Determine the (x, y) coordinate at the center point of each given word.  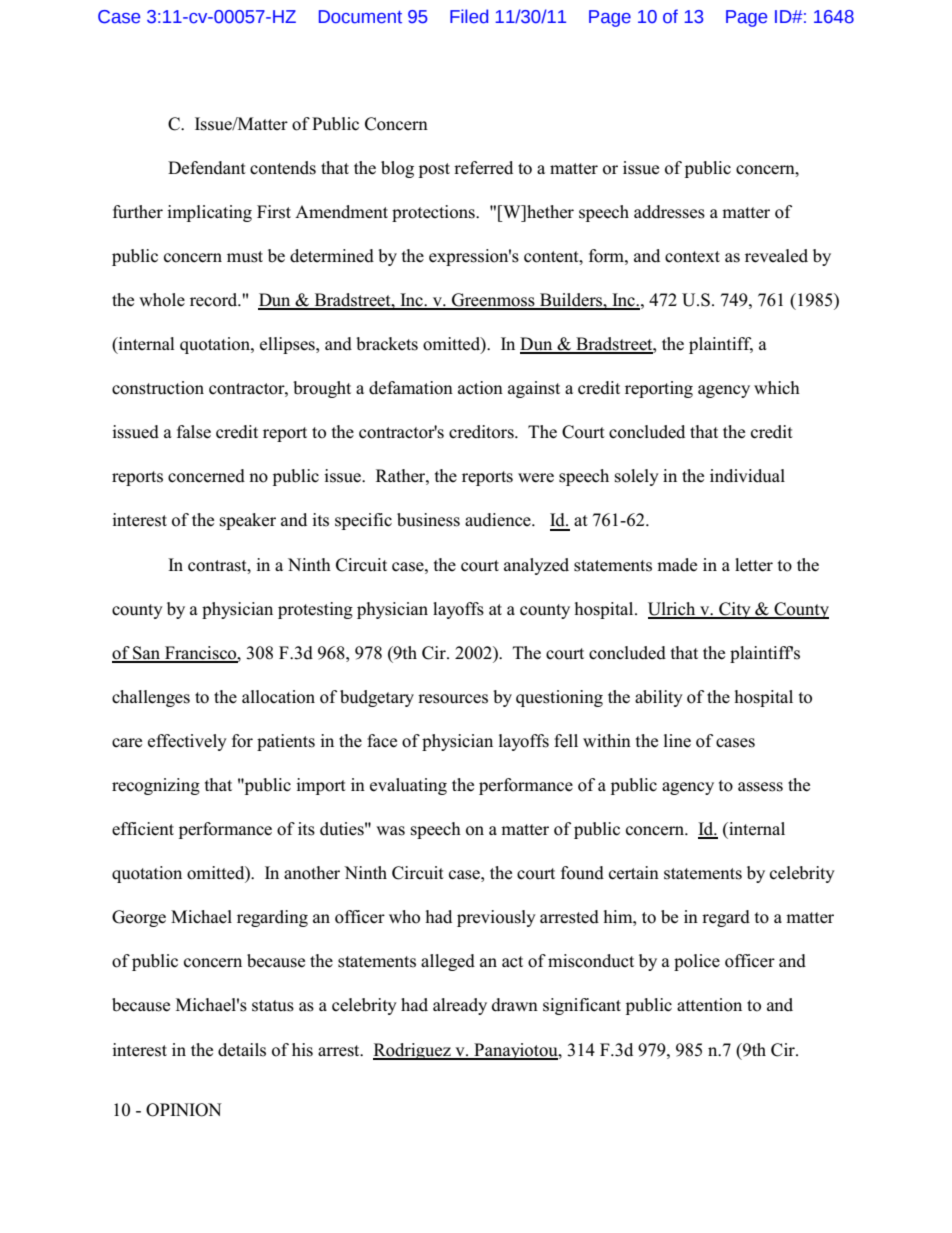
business (428, 520)
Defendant (207, 168)
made (677, 565)
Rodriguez (413, 1051)
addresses (669, 212)
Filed (469, 16)
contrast (218, 566)
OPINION (184, 1110)
